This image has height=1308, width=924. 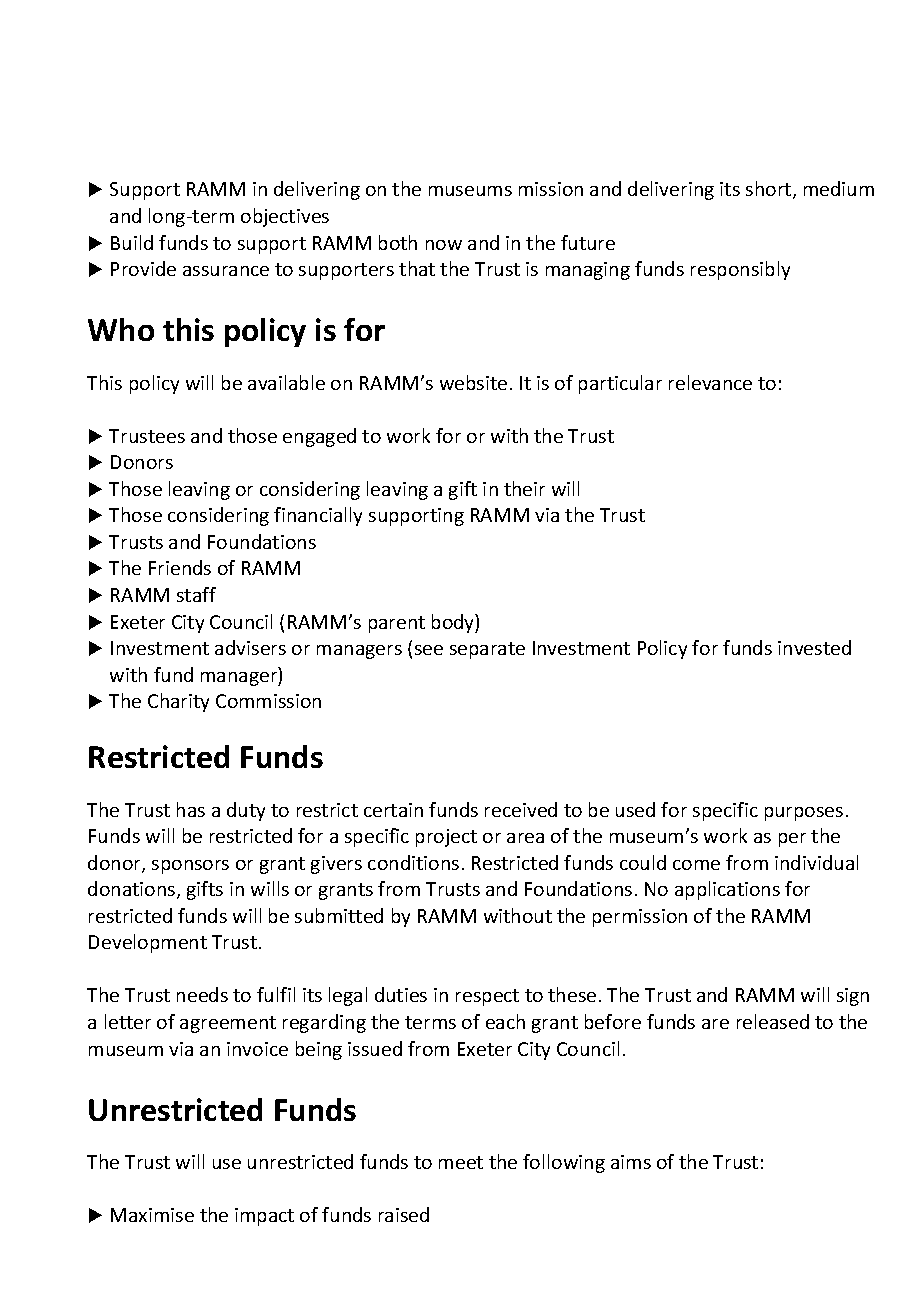 What do you see at coordinates (178, 702) in the image?
I see `Charity` at bounding box center [178, 702].
